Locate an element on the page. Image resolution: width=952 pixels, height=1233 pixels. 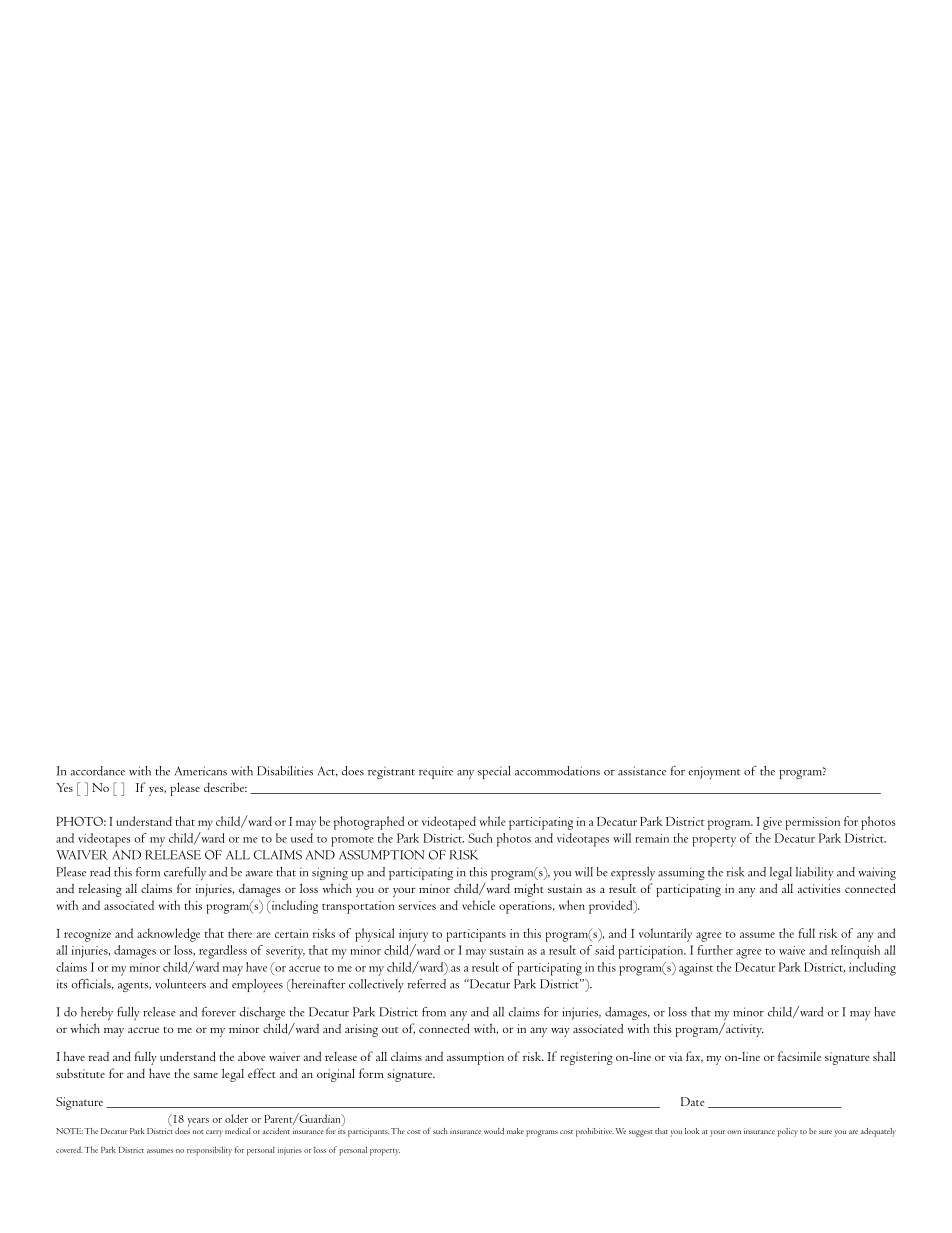
releasing is located at coordinates (100, 890).
